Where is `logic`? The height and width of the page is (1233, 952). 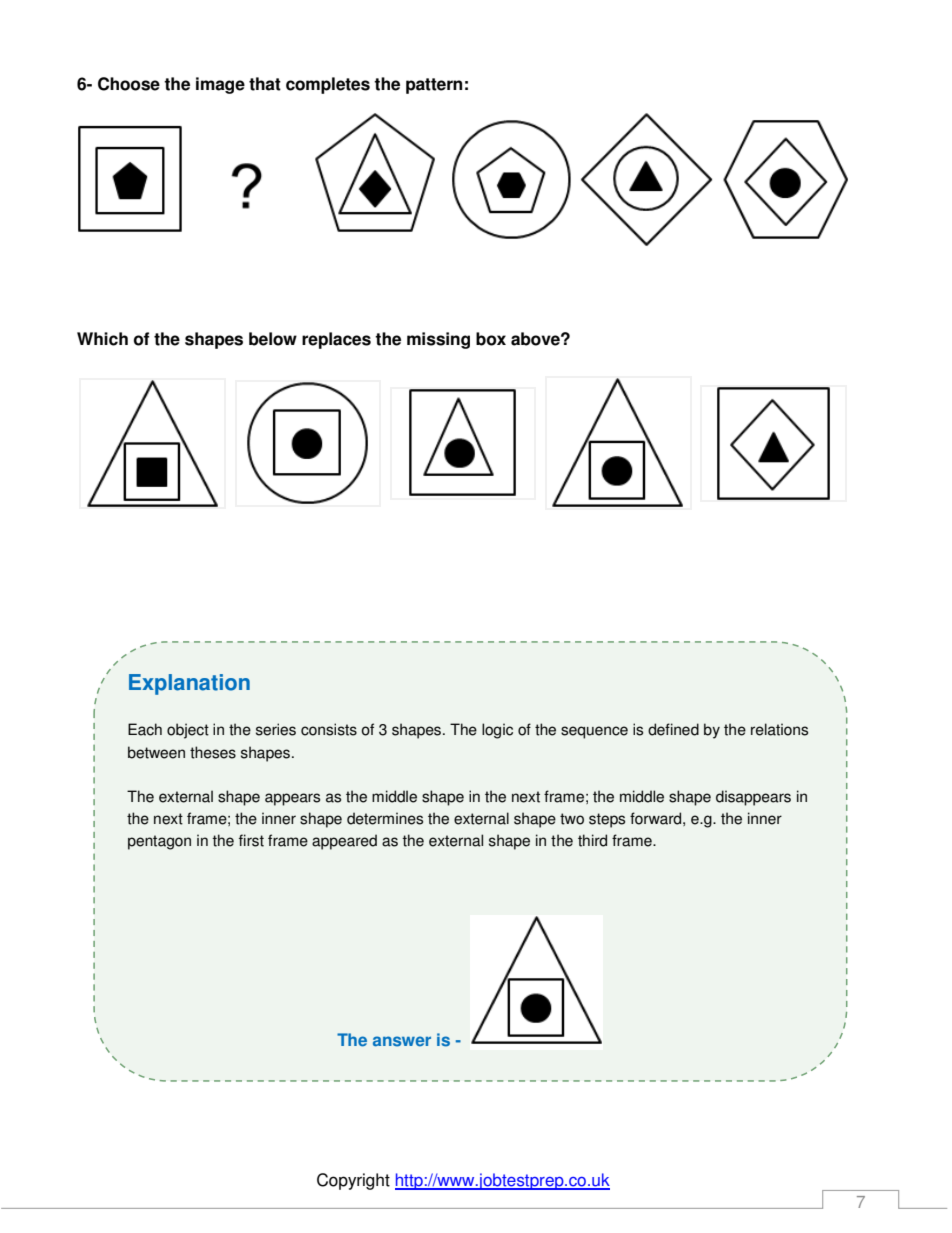 logic is located at coordinates (497, 731).
